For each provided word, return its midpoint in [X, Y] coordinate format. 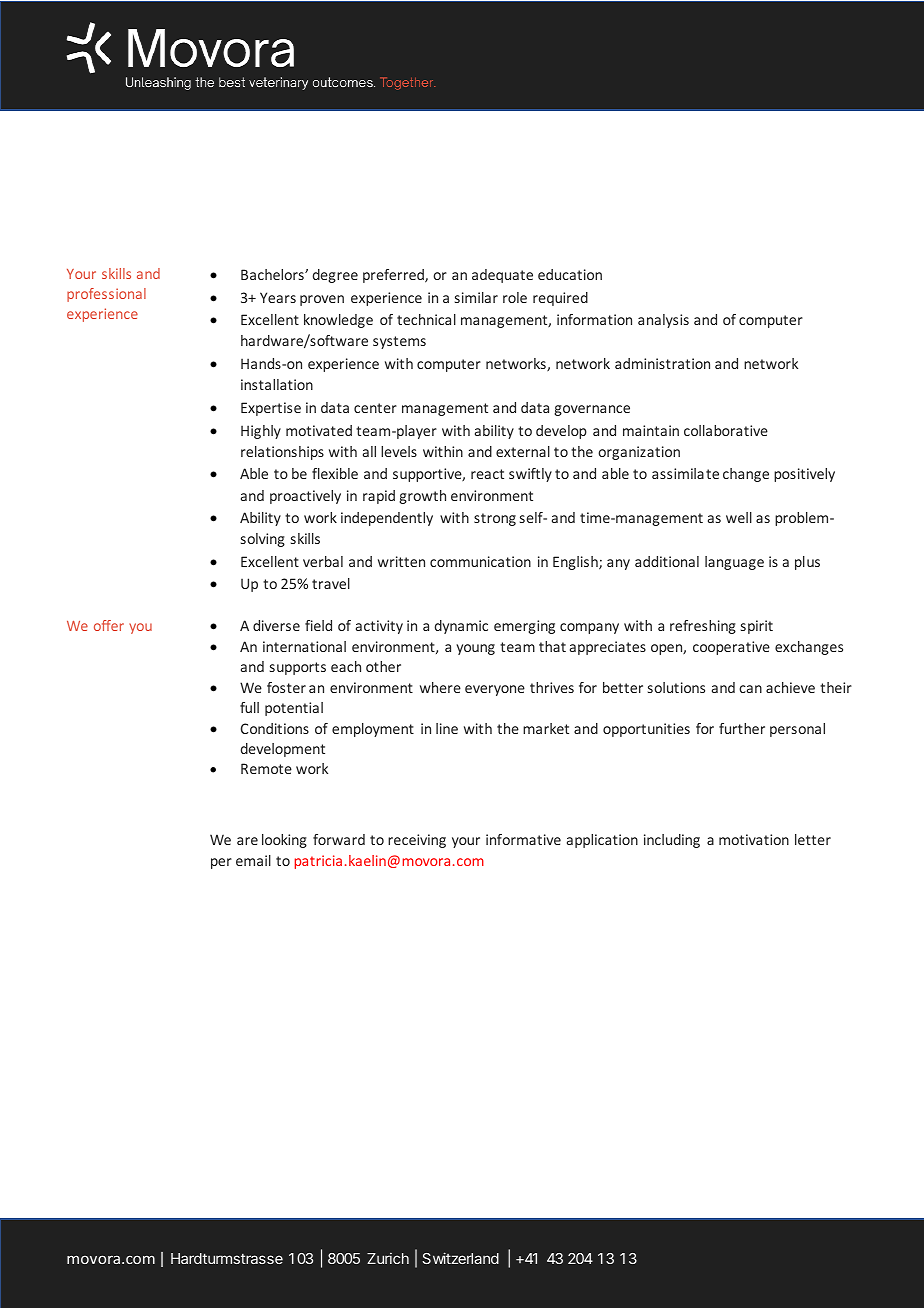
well [739, 517]
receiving [417, 841]
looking [284, 841]
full [249, 707]
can [750, 689]
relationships [282, 453]
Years [278, 297]
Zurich [388, 1258]
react [487, 474]
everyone [495, 690]
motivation [754, 839]
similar [476, 297]
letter [813, 839]
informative [523, 839]
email [253, 860]
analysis [663, 321]
